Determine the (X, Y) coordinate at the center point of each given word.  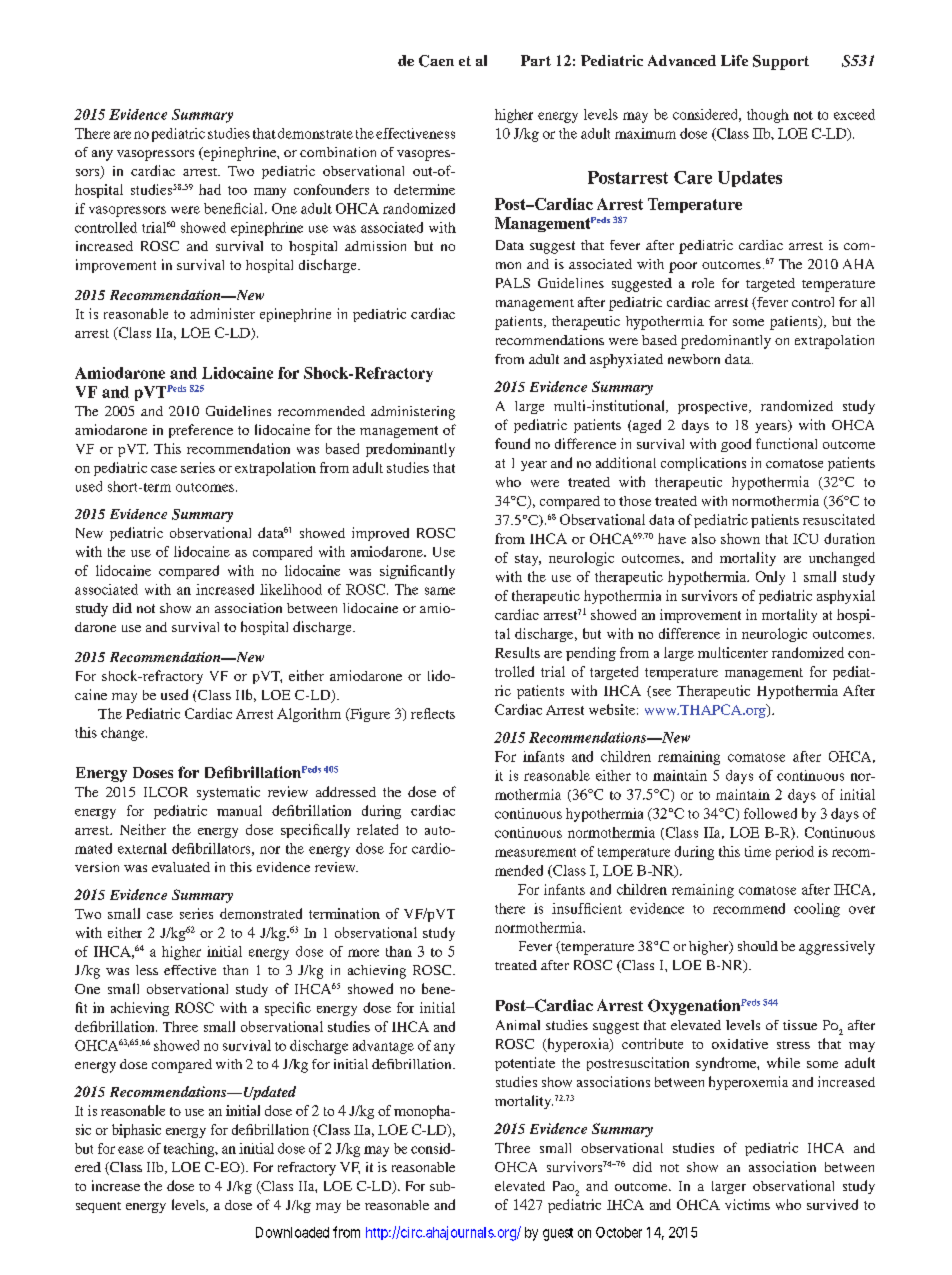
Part (536, 60)
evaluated (181, 867)
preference (201, 431)
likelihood (291, 589)
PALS (513, 283)
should (758, 946)
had (210, 189)
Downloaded (292, 1232)
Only (770, 578)
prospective (714, 407)
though (768, 116)
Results (517, 652)
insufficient (587, 908)
